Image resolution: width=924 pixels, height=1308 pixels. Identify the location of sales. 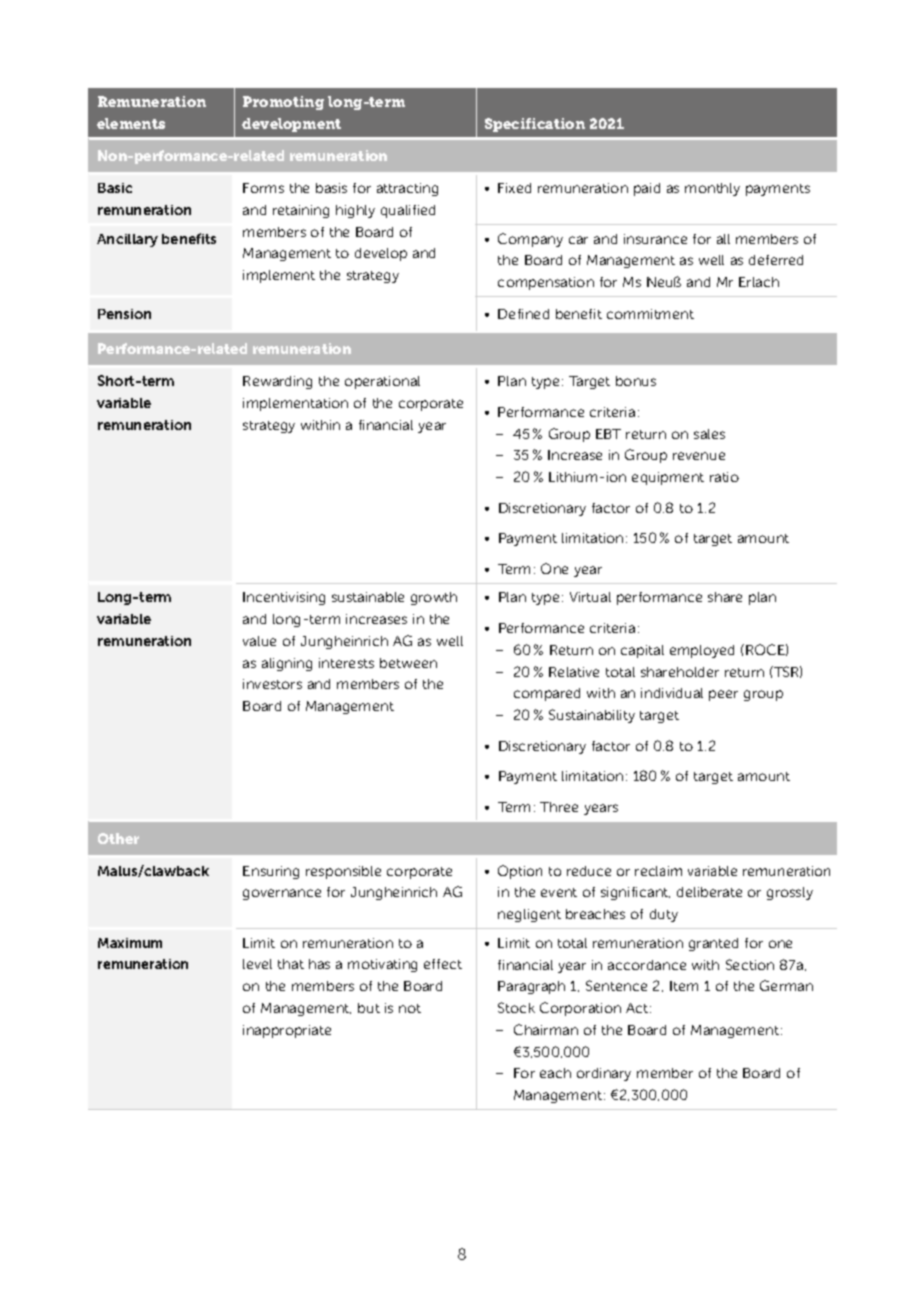
(709, 434).
